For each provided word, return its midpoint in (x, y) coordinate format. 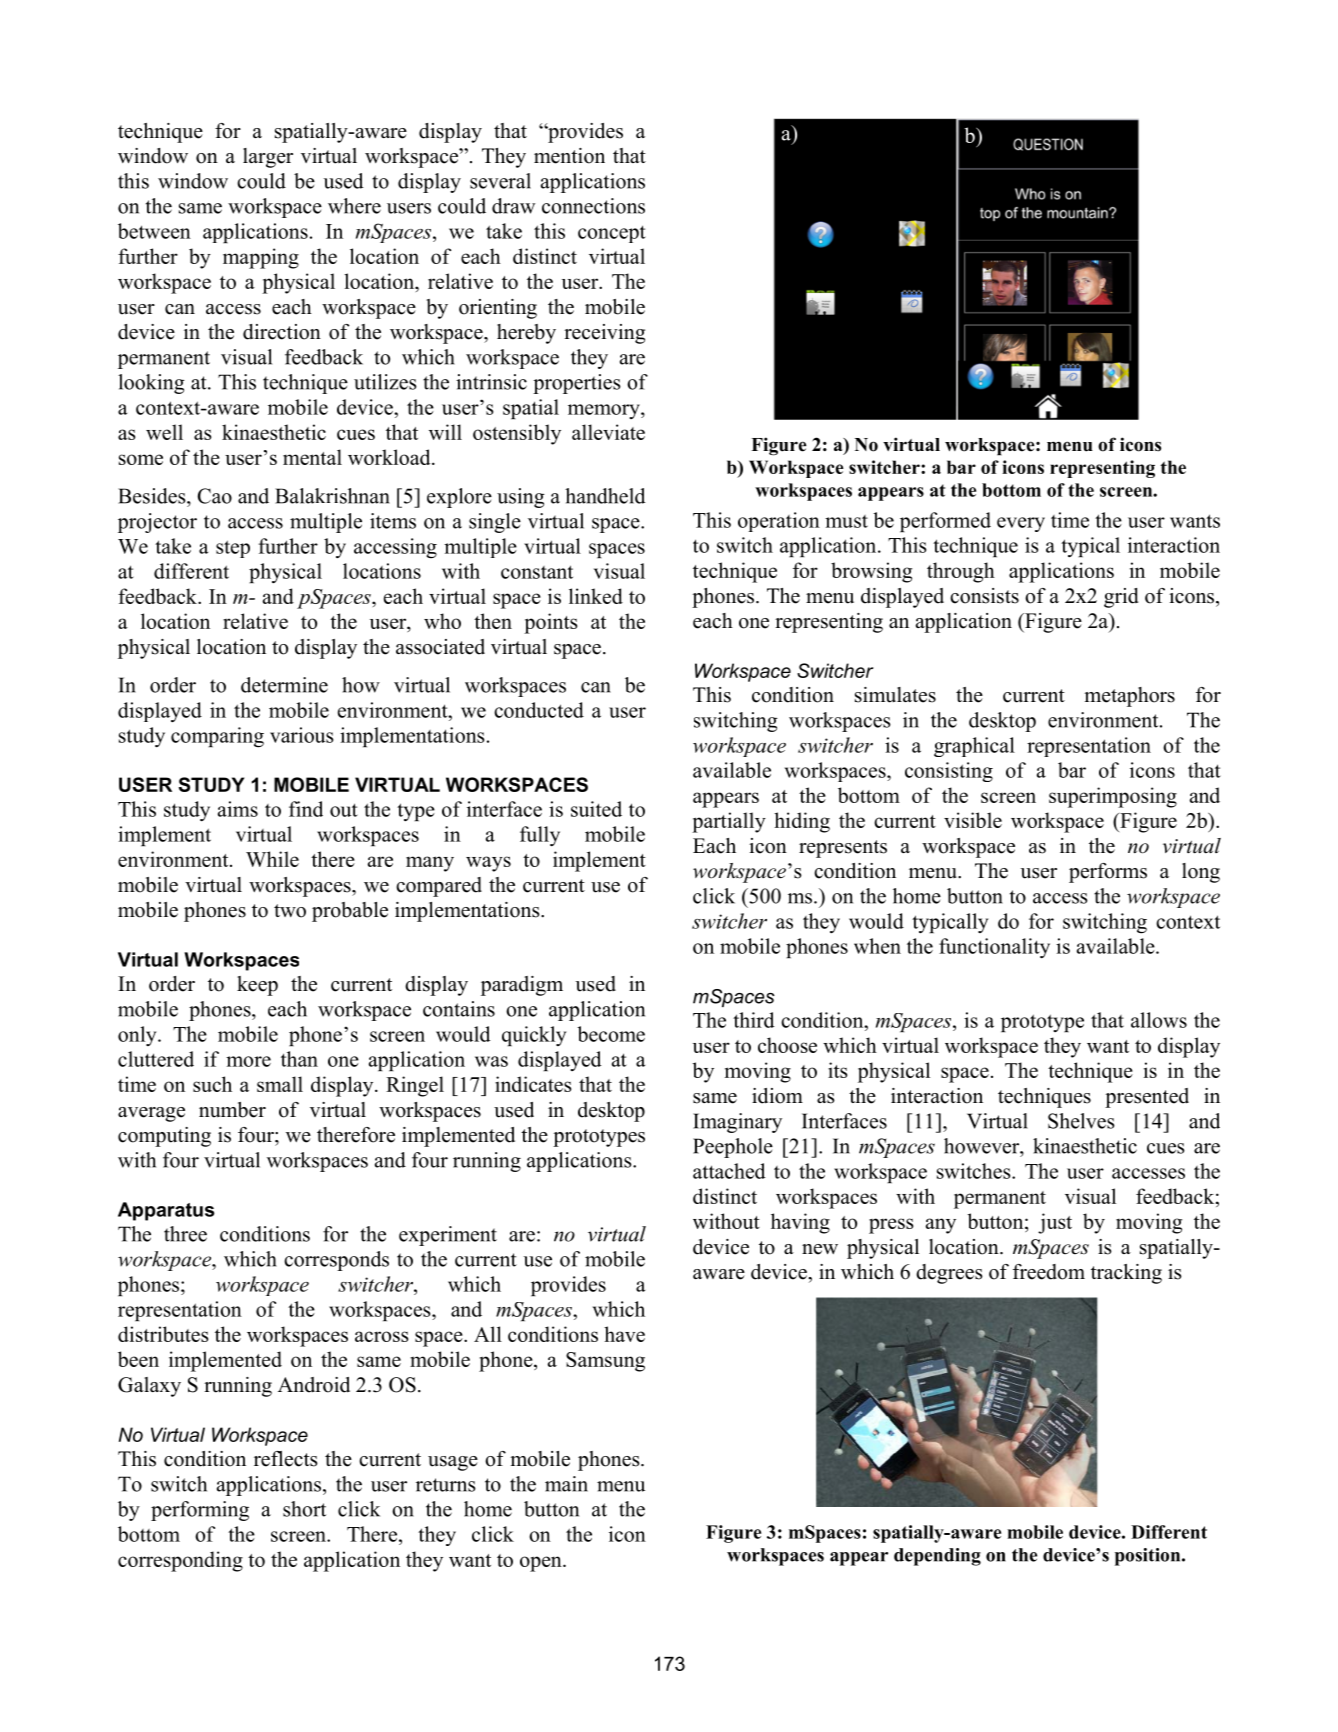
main (566, 1484)
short (304, 1509)
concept (612, 234)
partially (729, 822)
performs (1108, 873)
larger (268, 158)
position (1149, 1557)
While (272, 859)
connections (593, 206)
